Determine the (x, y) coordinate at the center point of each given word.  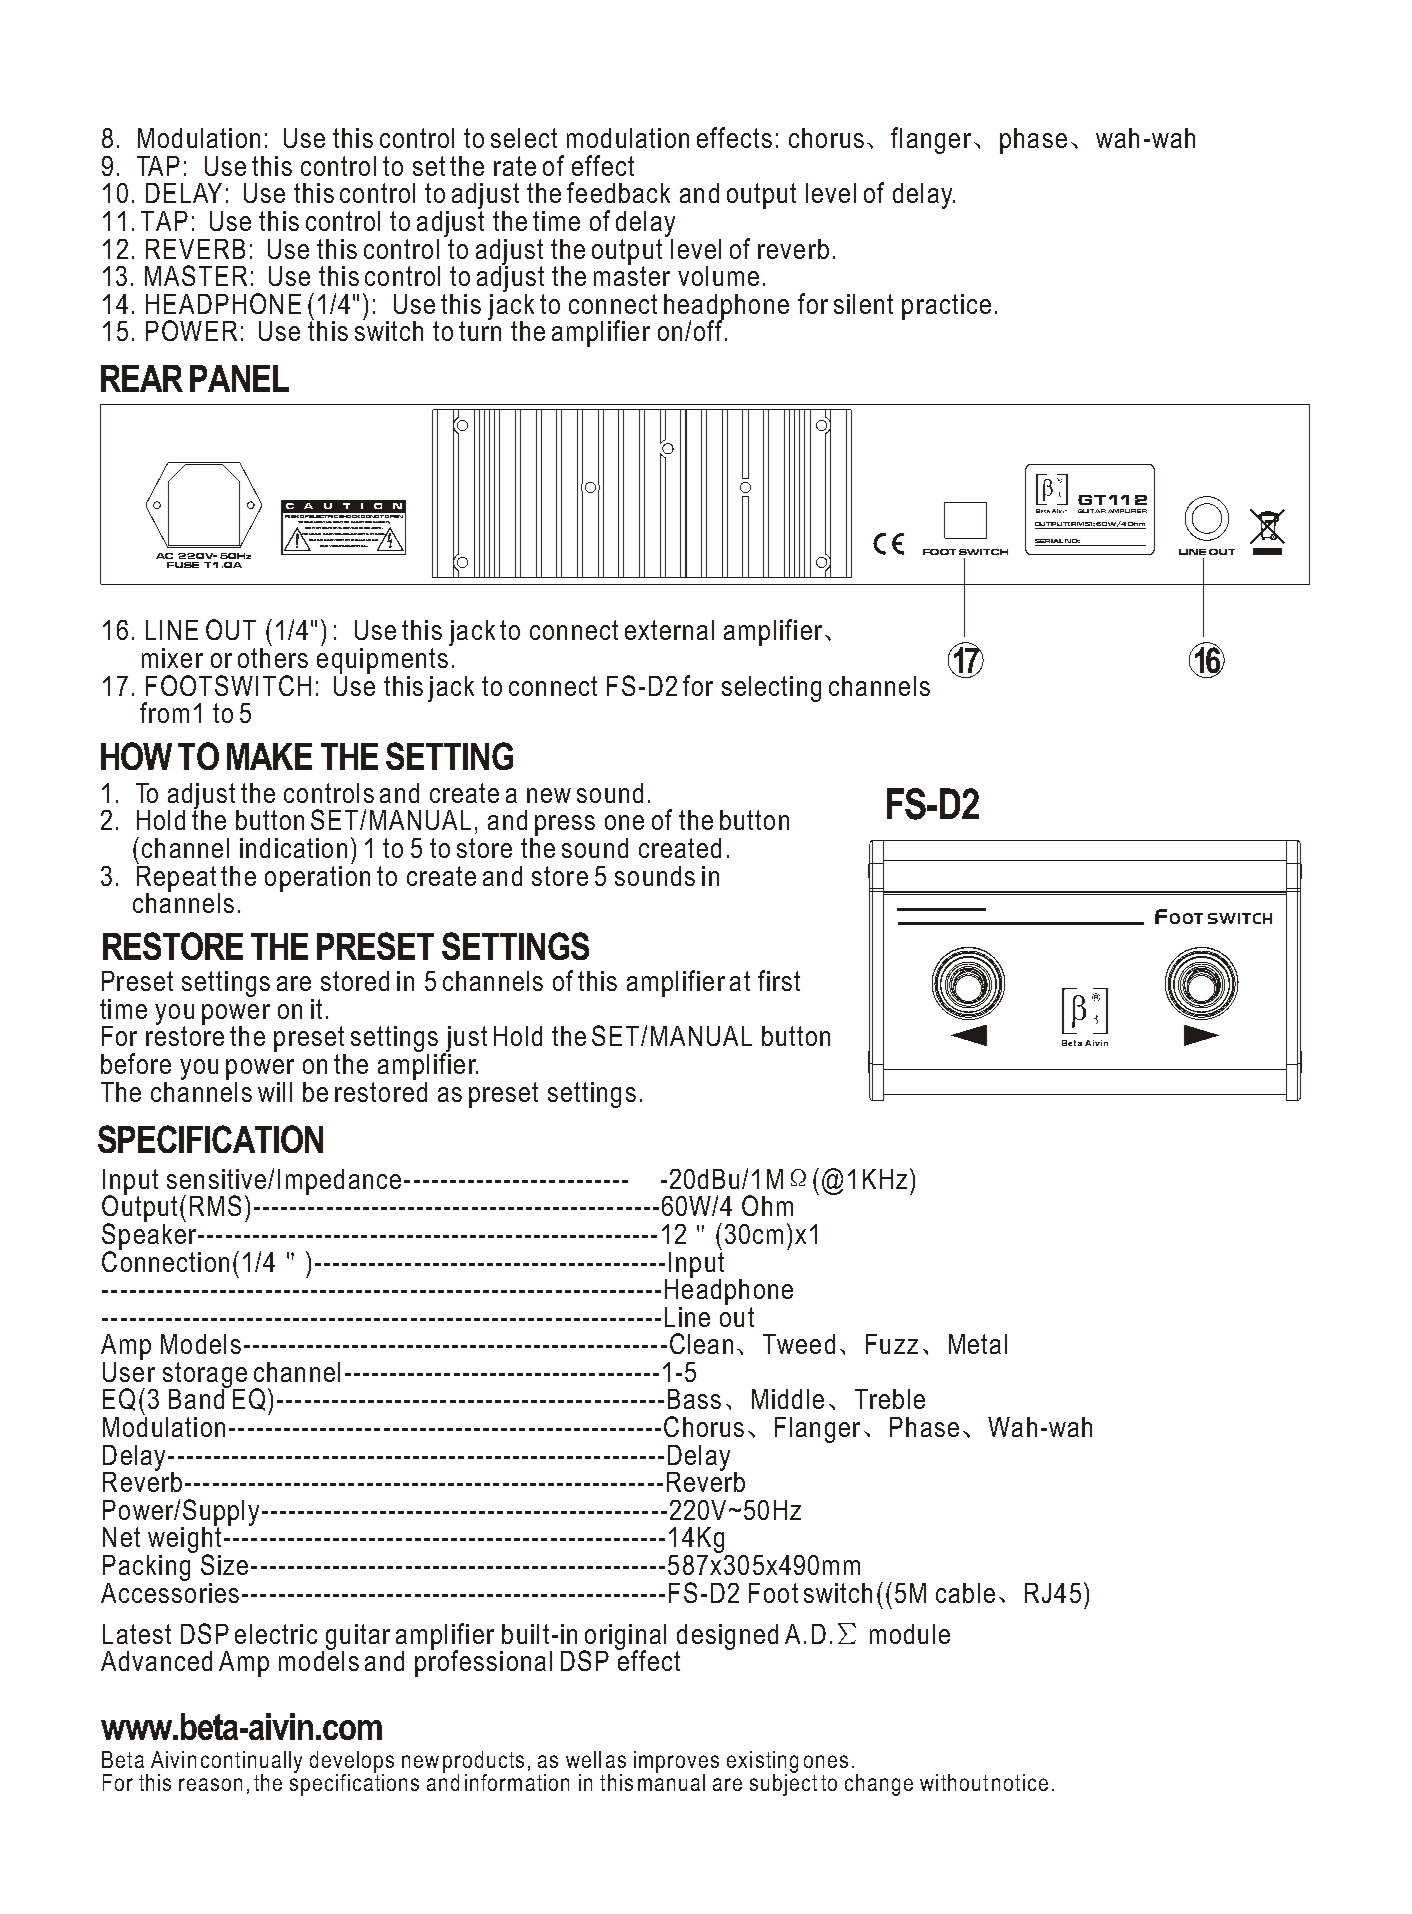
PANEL (239, 378)
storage (205, 1376)
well (583, 1759)
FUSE (183, 565)
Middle (788, 1399)
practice (946, 307)
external (669, 630)
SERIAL (1050, 542)
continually (251, 1763)
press (565, 825)
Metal (978, 1344)
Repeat (178, 878)
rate (515, 166)
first (779, 980)
